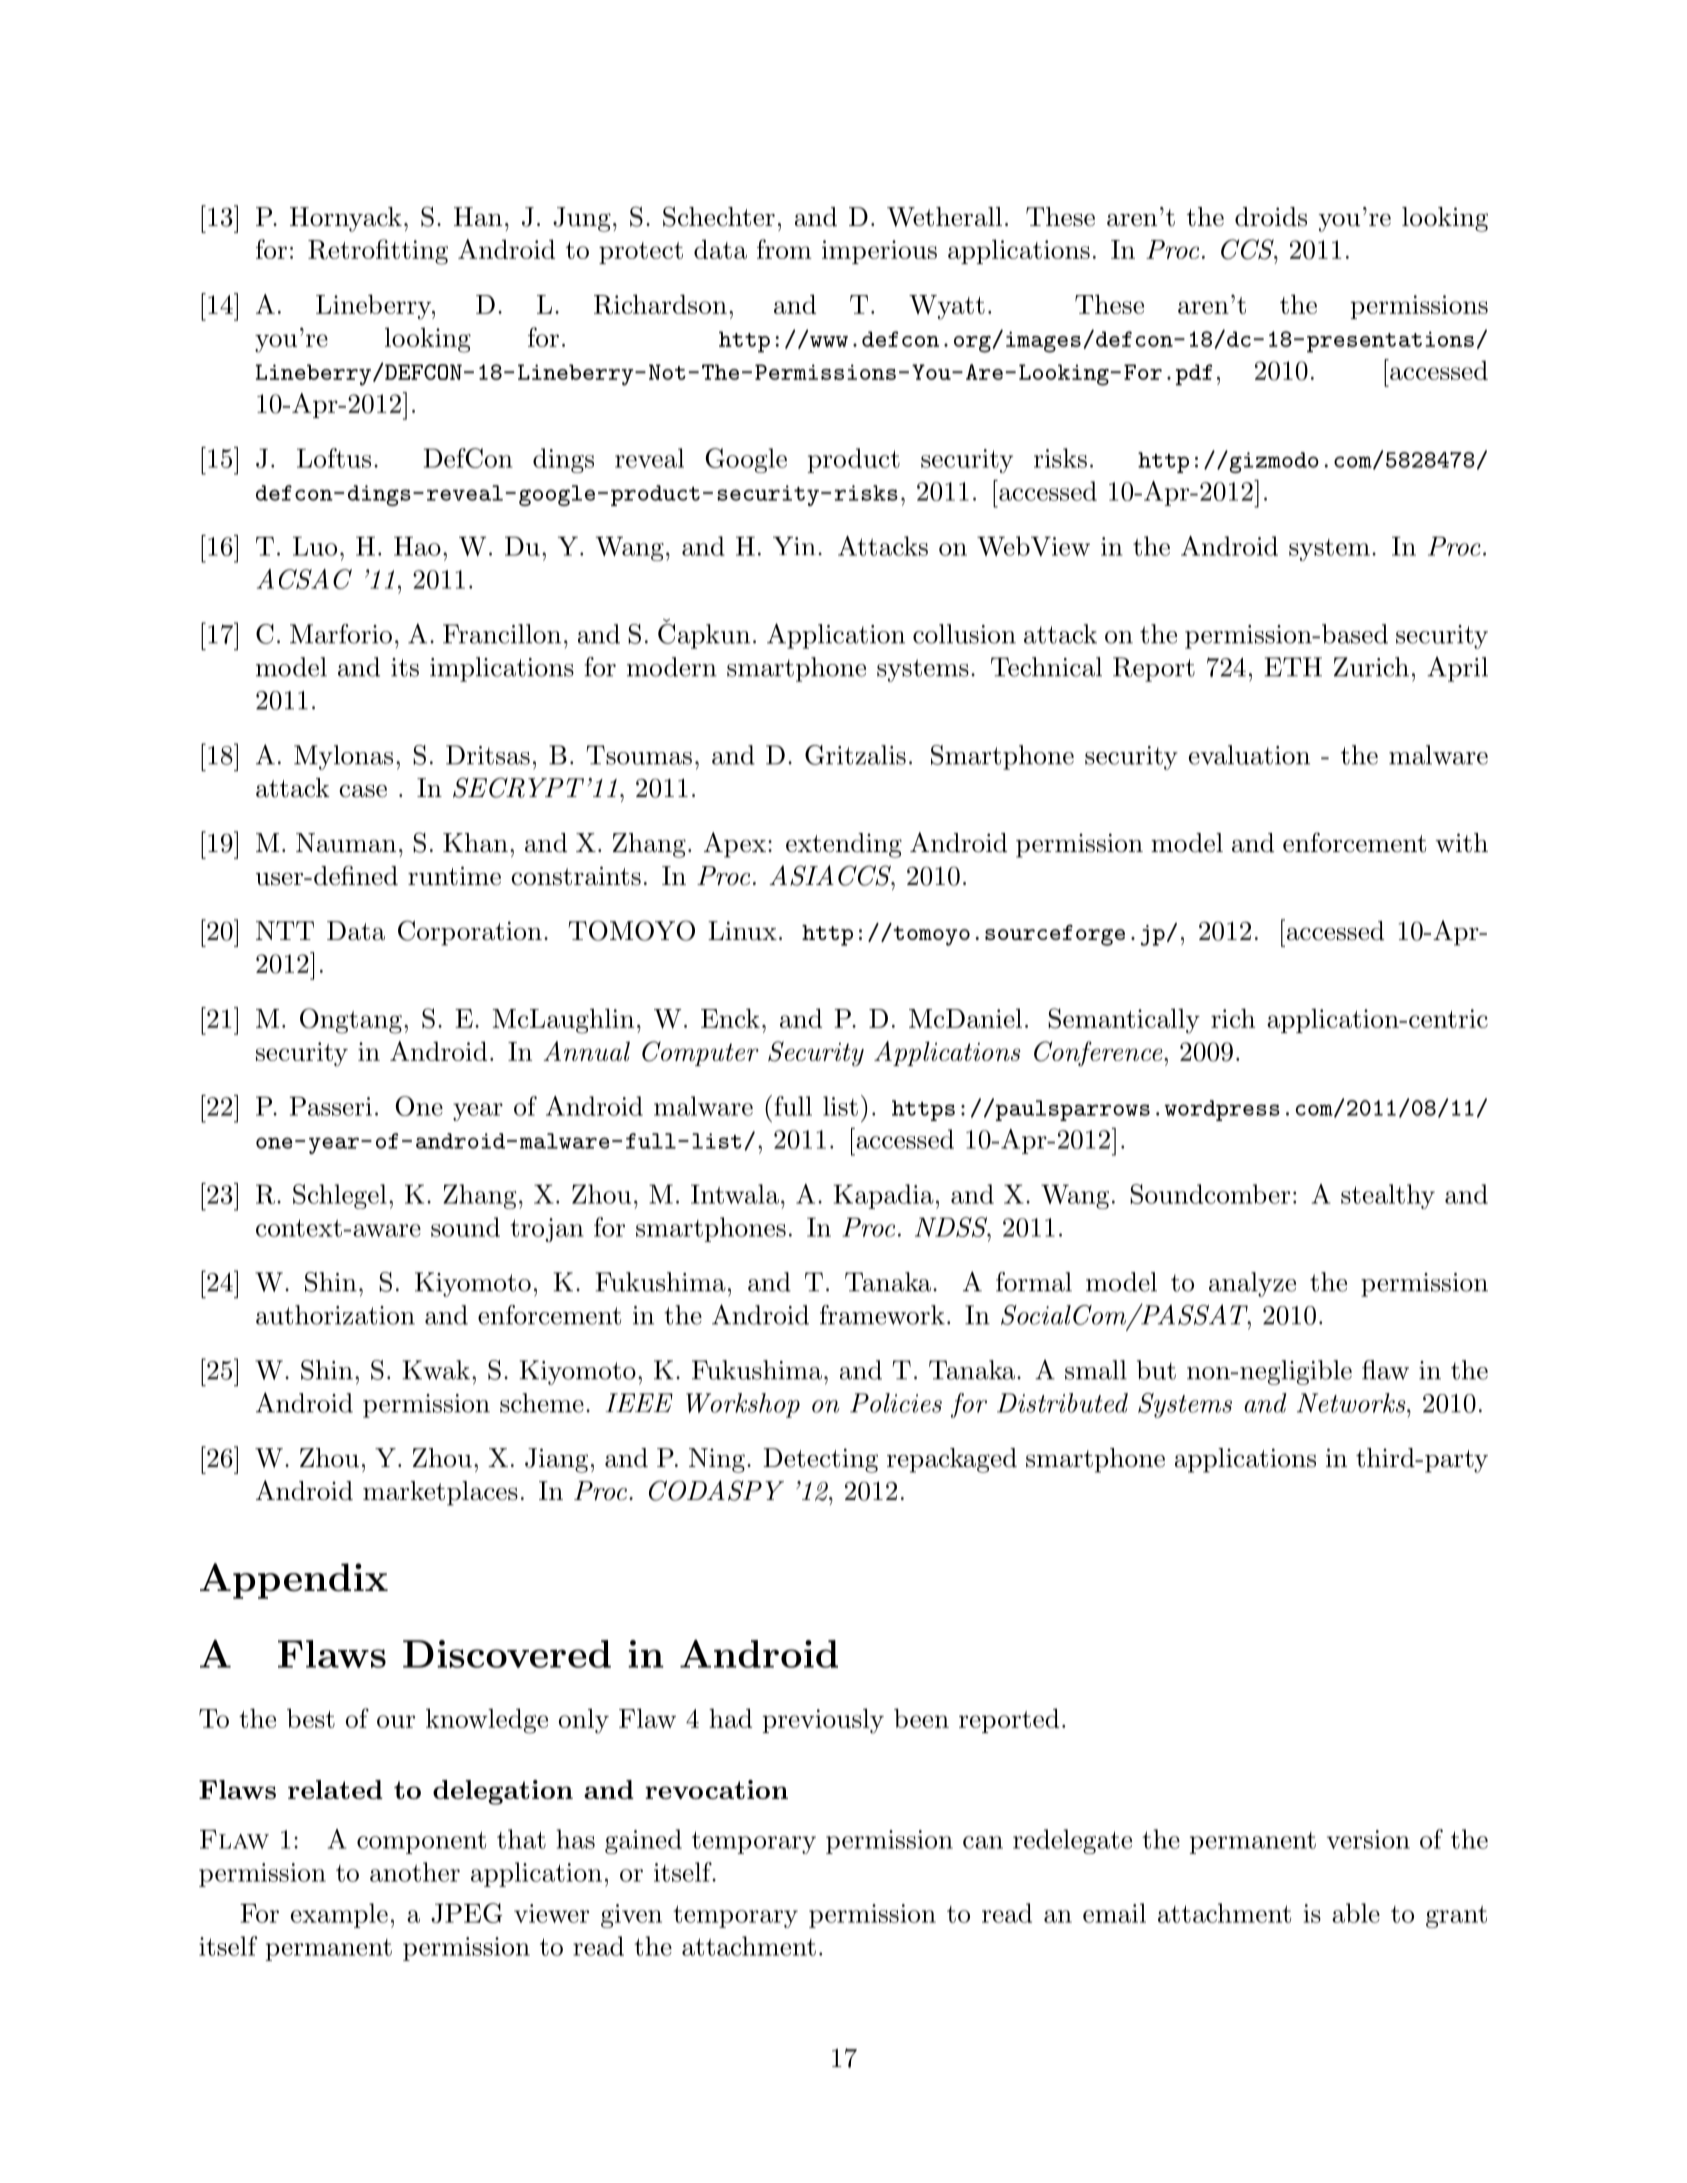  Describe the element at coordinates (1271, 217) in the document. I see `droids` at that location.
